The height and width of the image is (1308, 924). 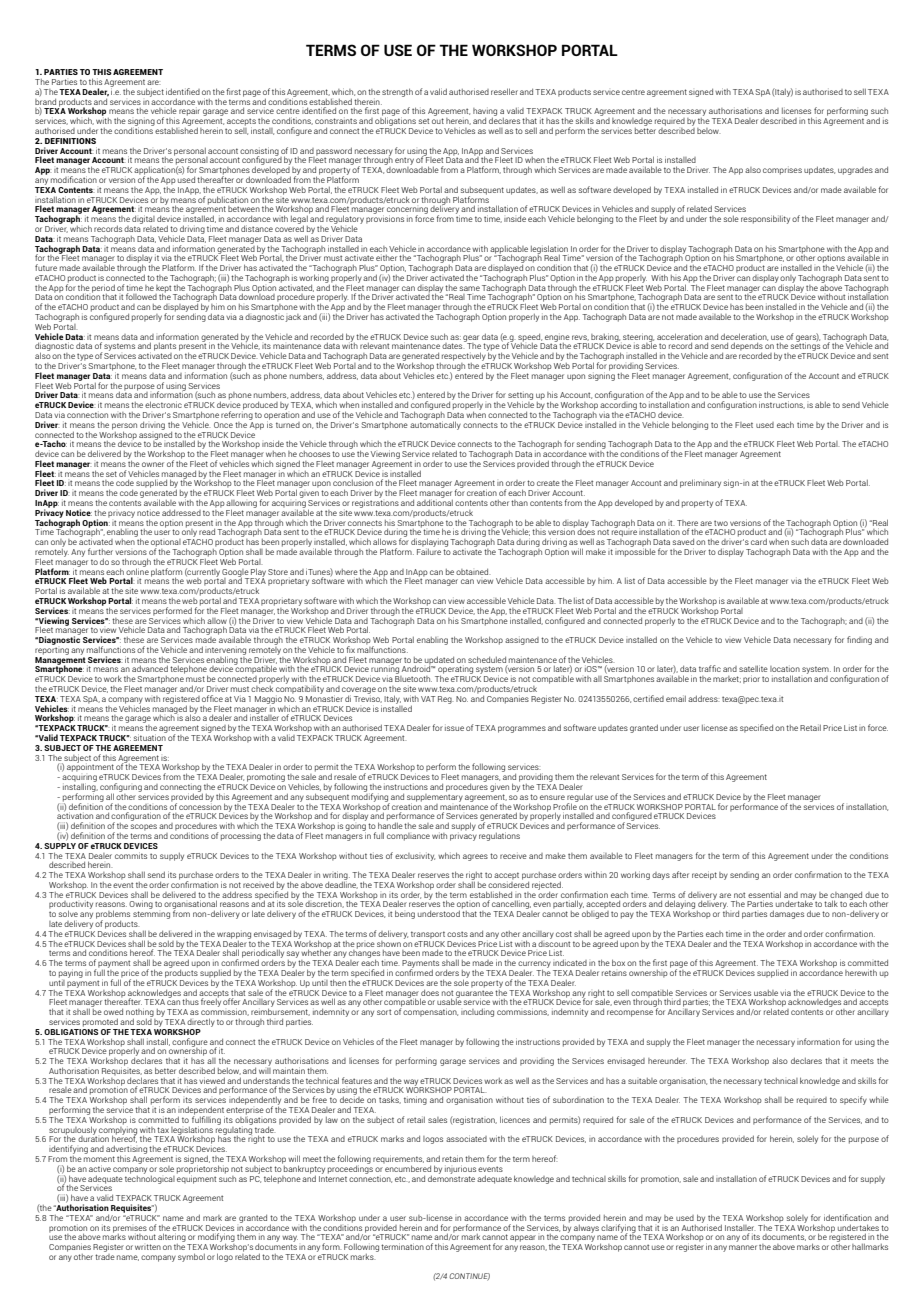 What do you see at coordinates (151, 913) in the image?
I see `stemming` at bounding box center [151, 913].
